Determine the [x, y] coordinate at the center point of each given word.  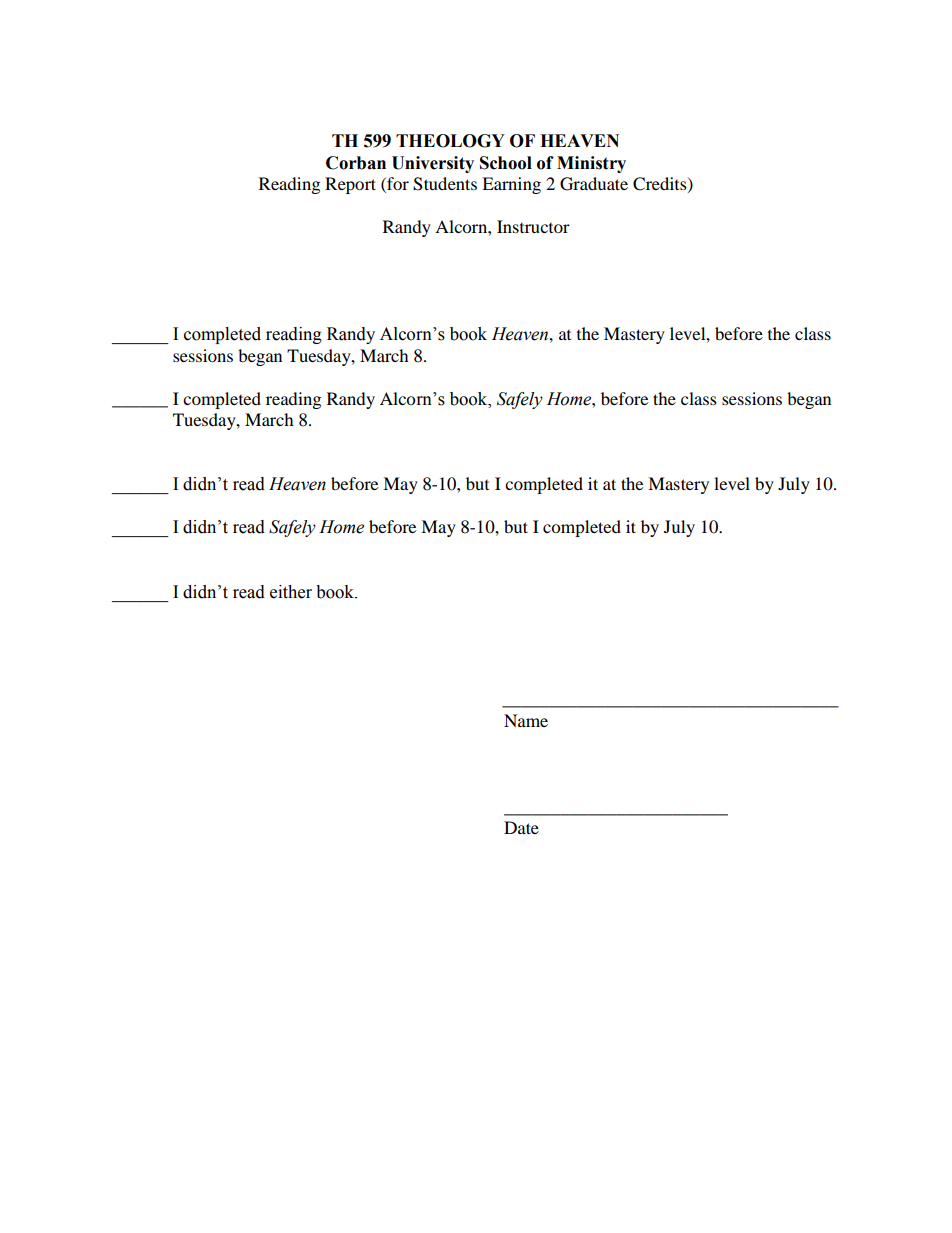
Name [526, 720]
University [433, 164]
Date [521, 827]
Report [350, 185]
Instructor [533, 226]
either [291, 592]
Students [445, 184]
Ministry [591, 164]
